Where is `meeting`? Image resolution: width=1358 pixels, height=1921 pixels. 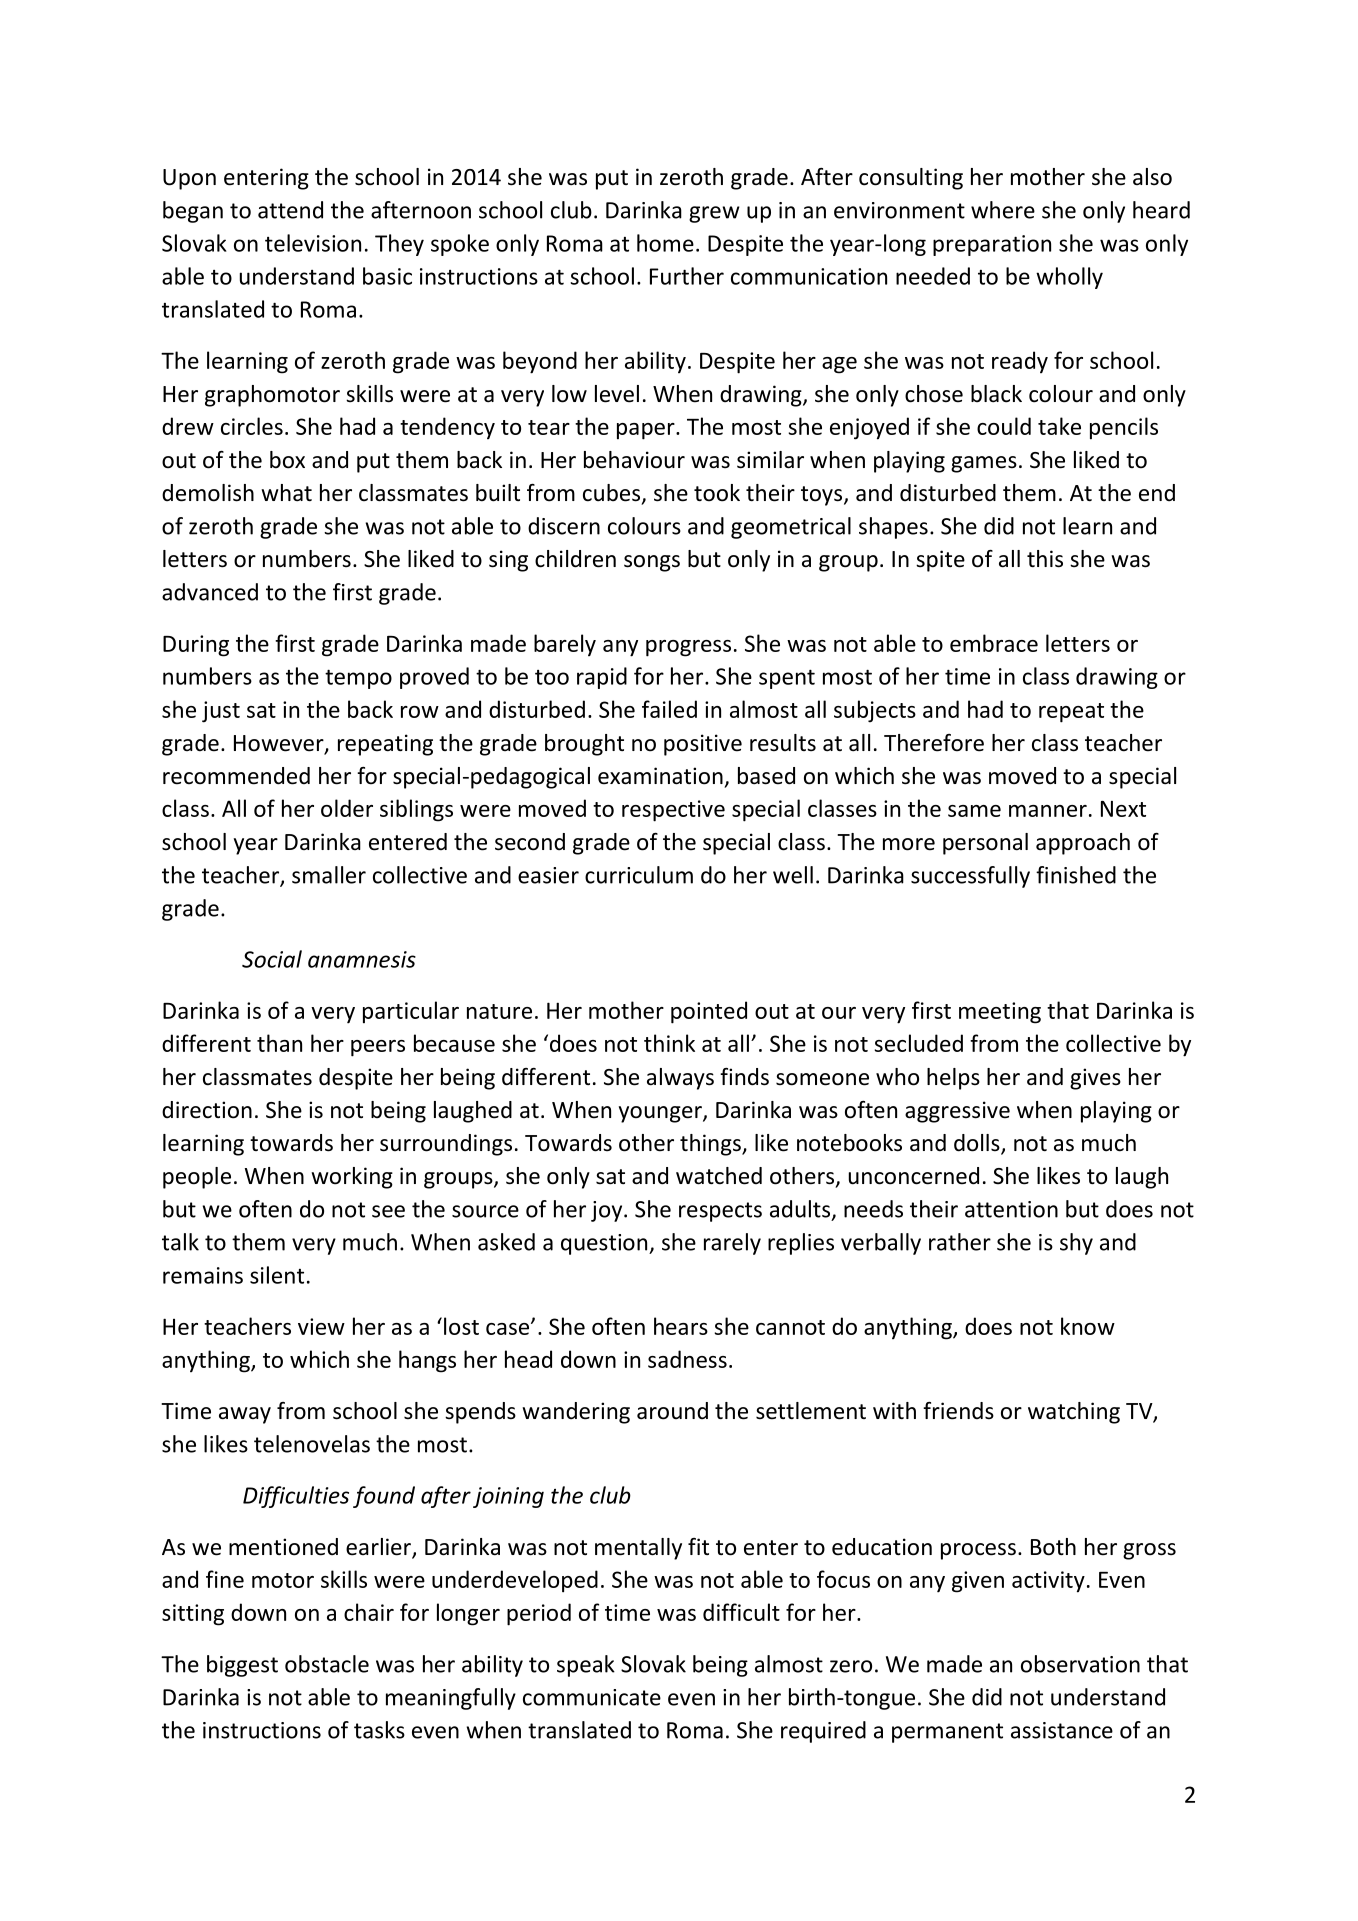 meeting is located at coordinates (1000, 1013).
